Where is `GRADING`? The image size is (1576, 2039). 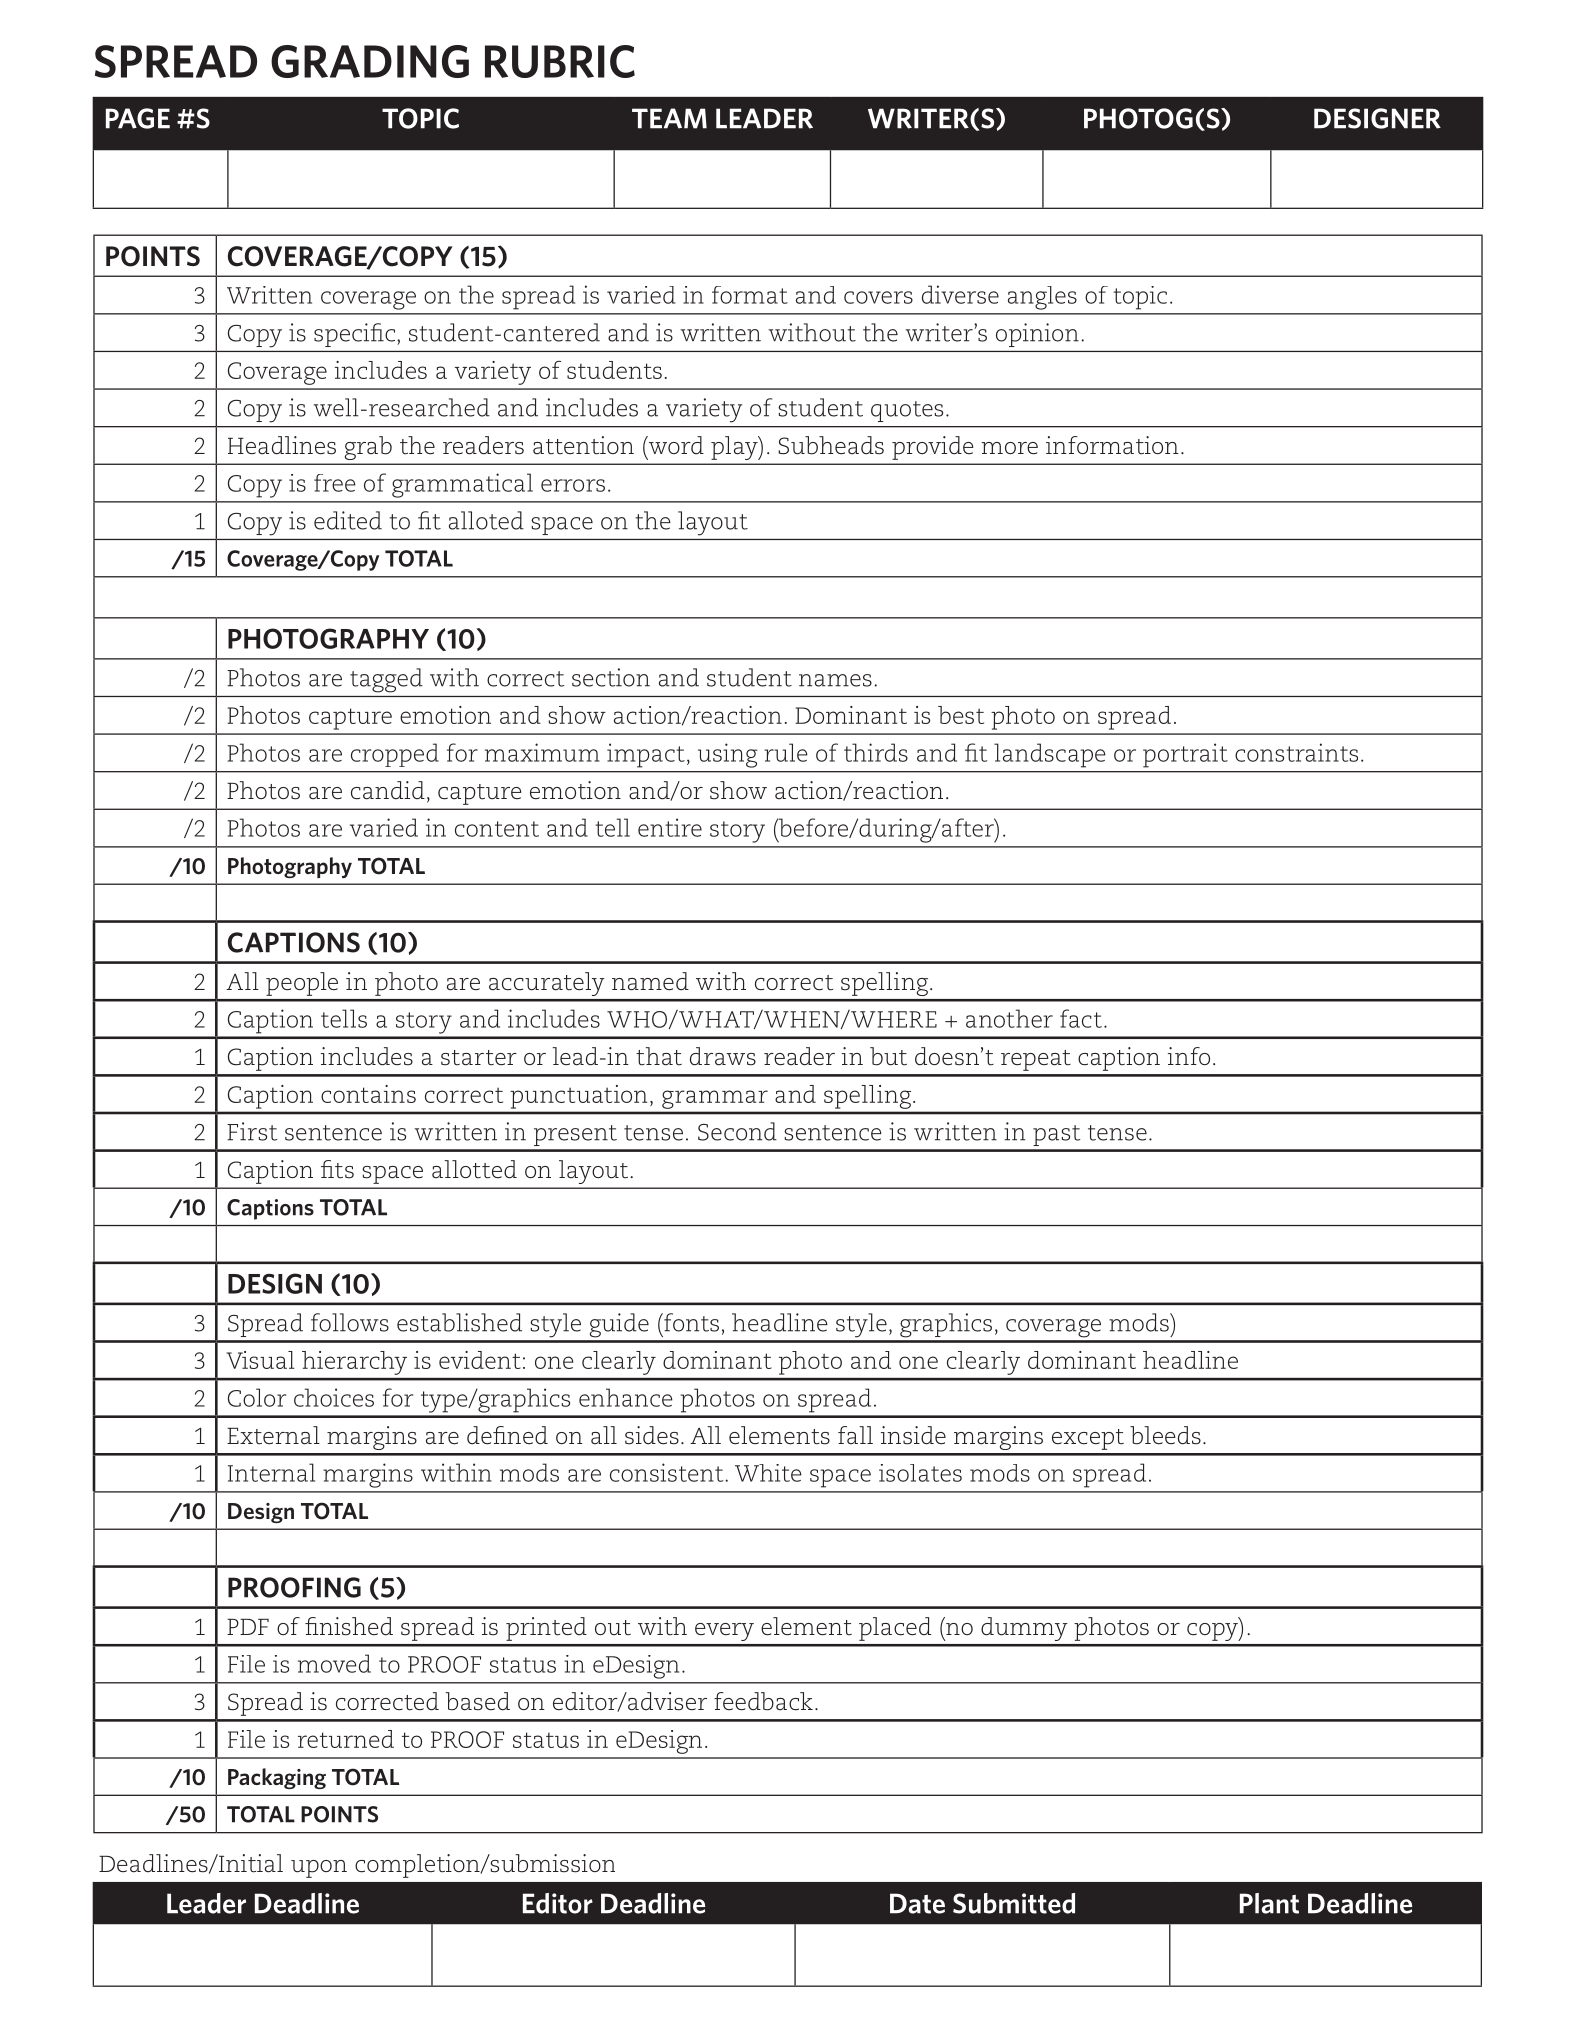
GRADING is located at coordinates (370, 61).
